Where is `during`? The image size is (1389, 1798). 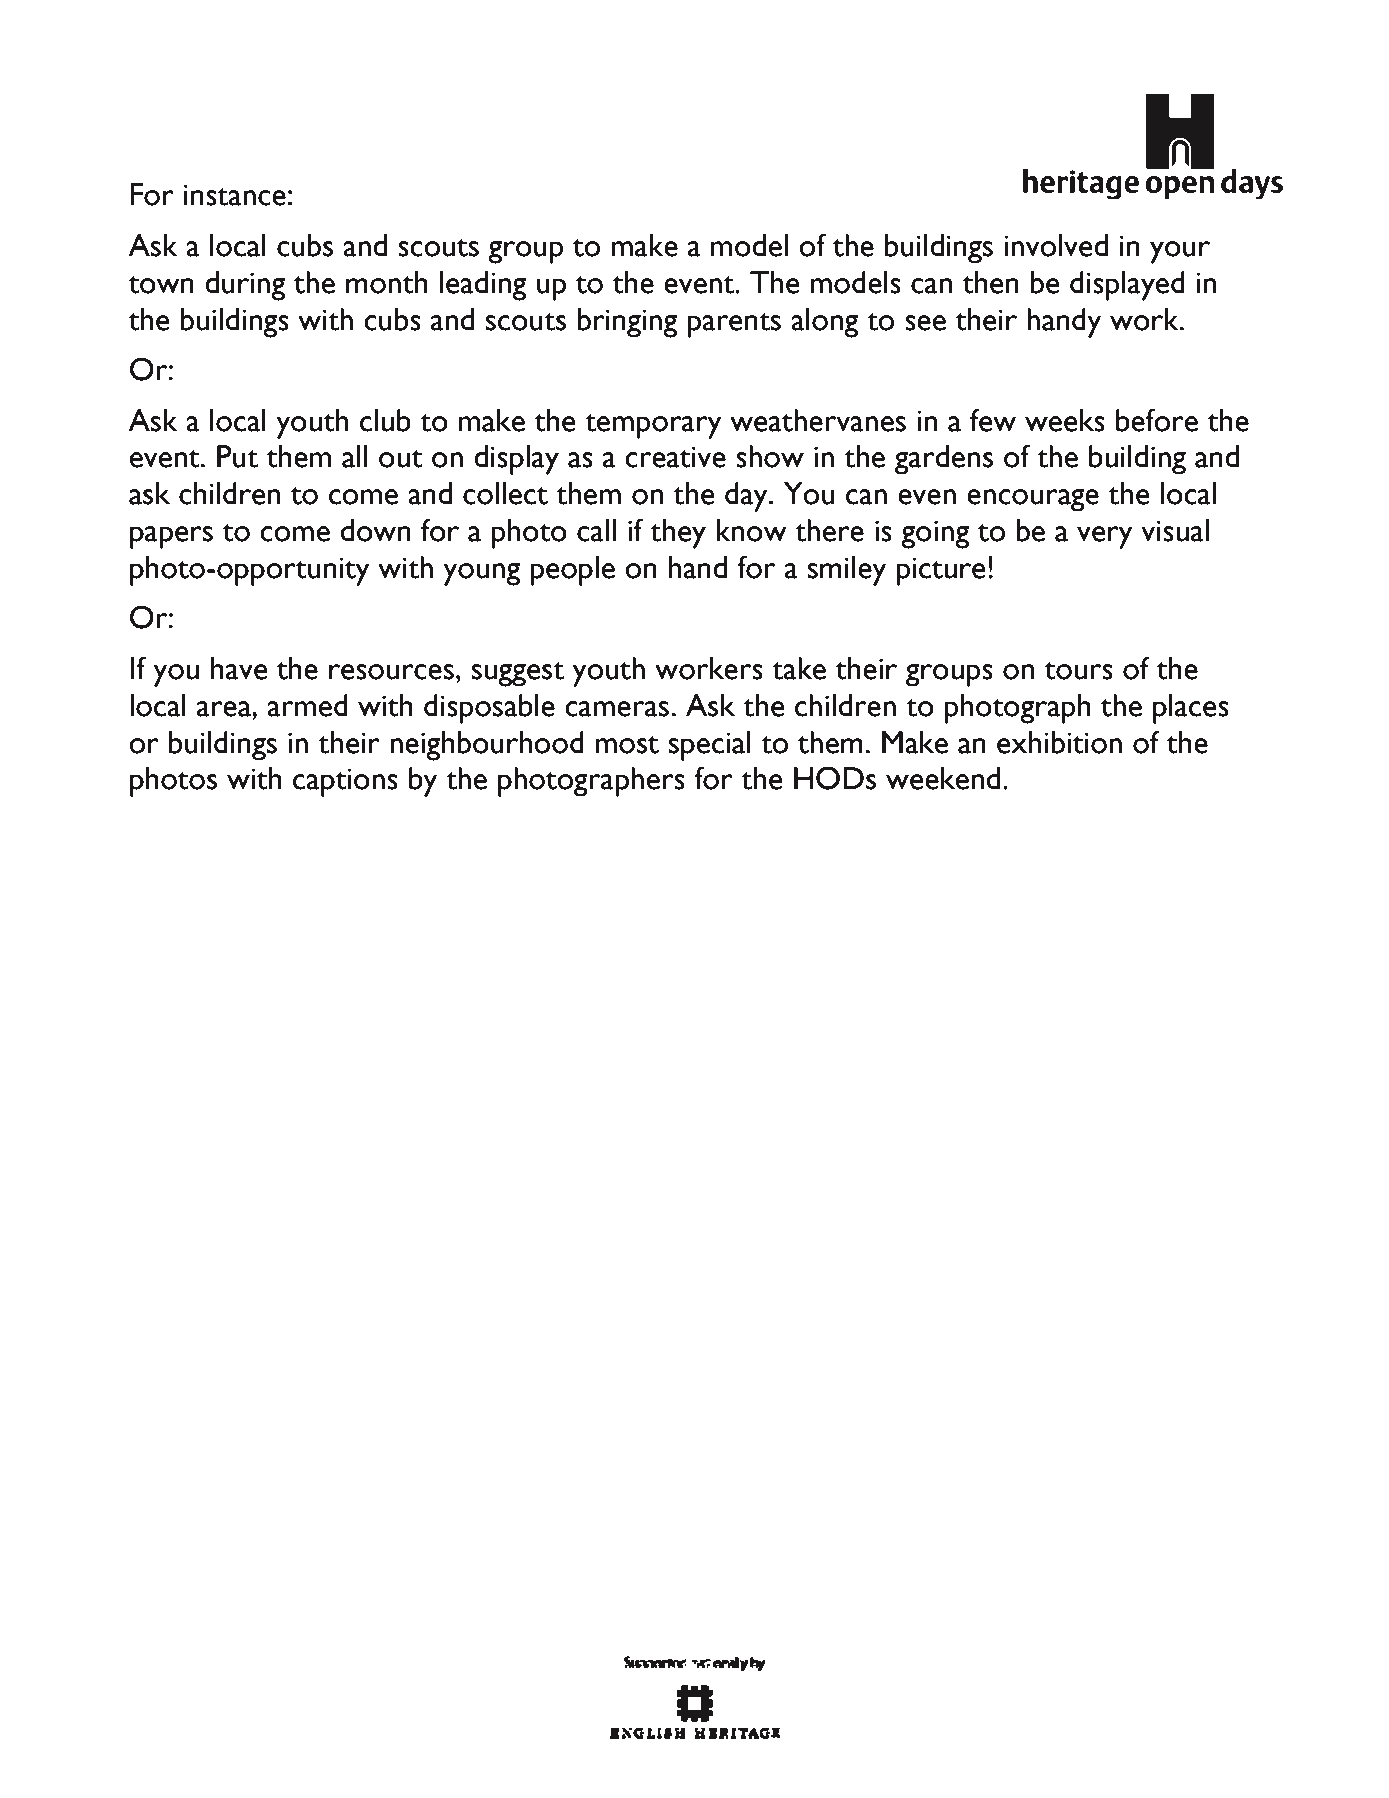
during is located at coordinates (245, 286).
